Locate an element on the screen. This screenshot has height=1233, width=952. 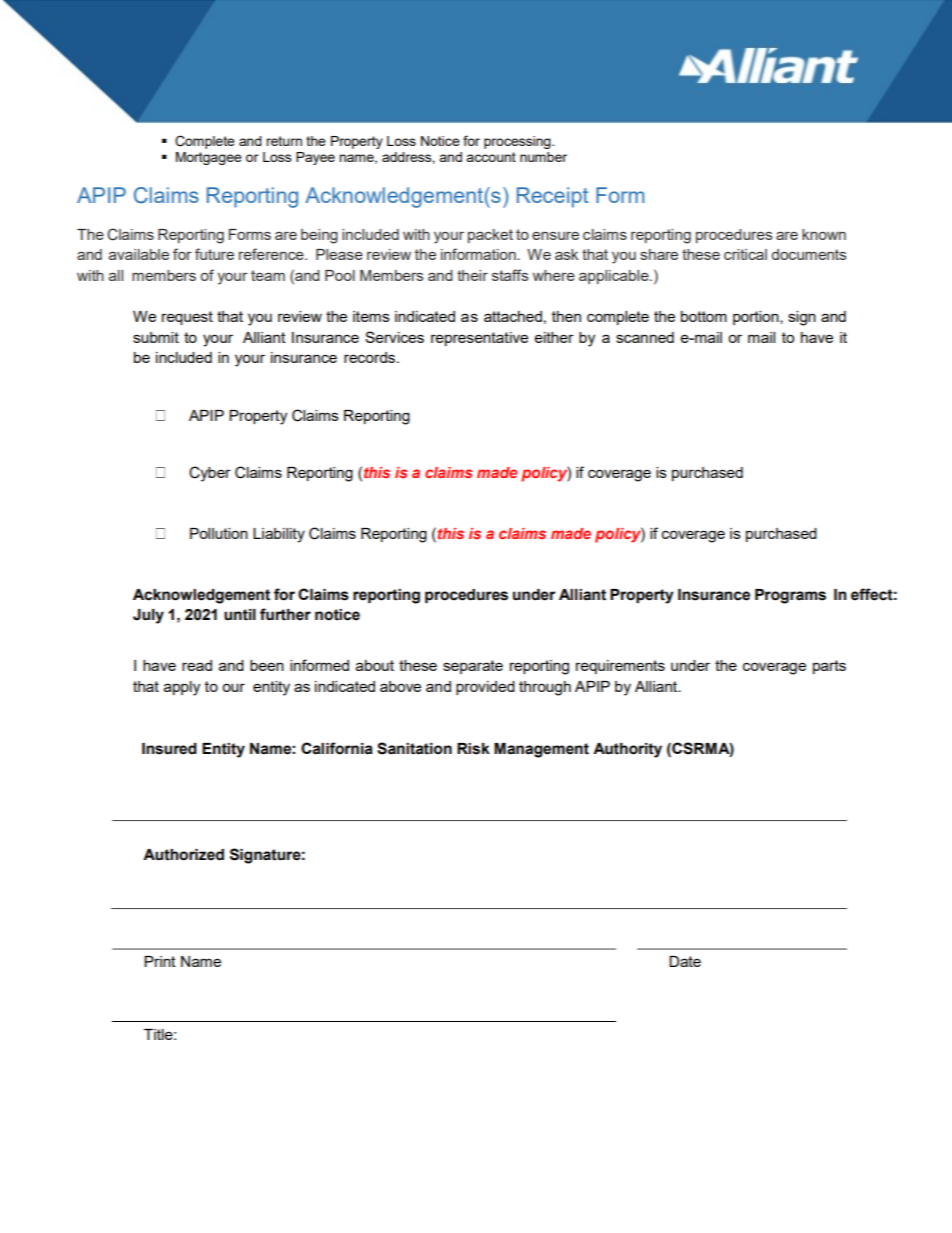
Print is located at coordinates (160, 961).
